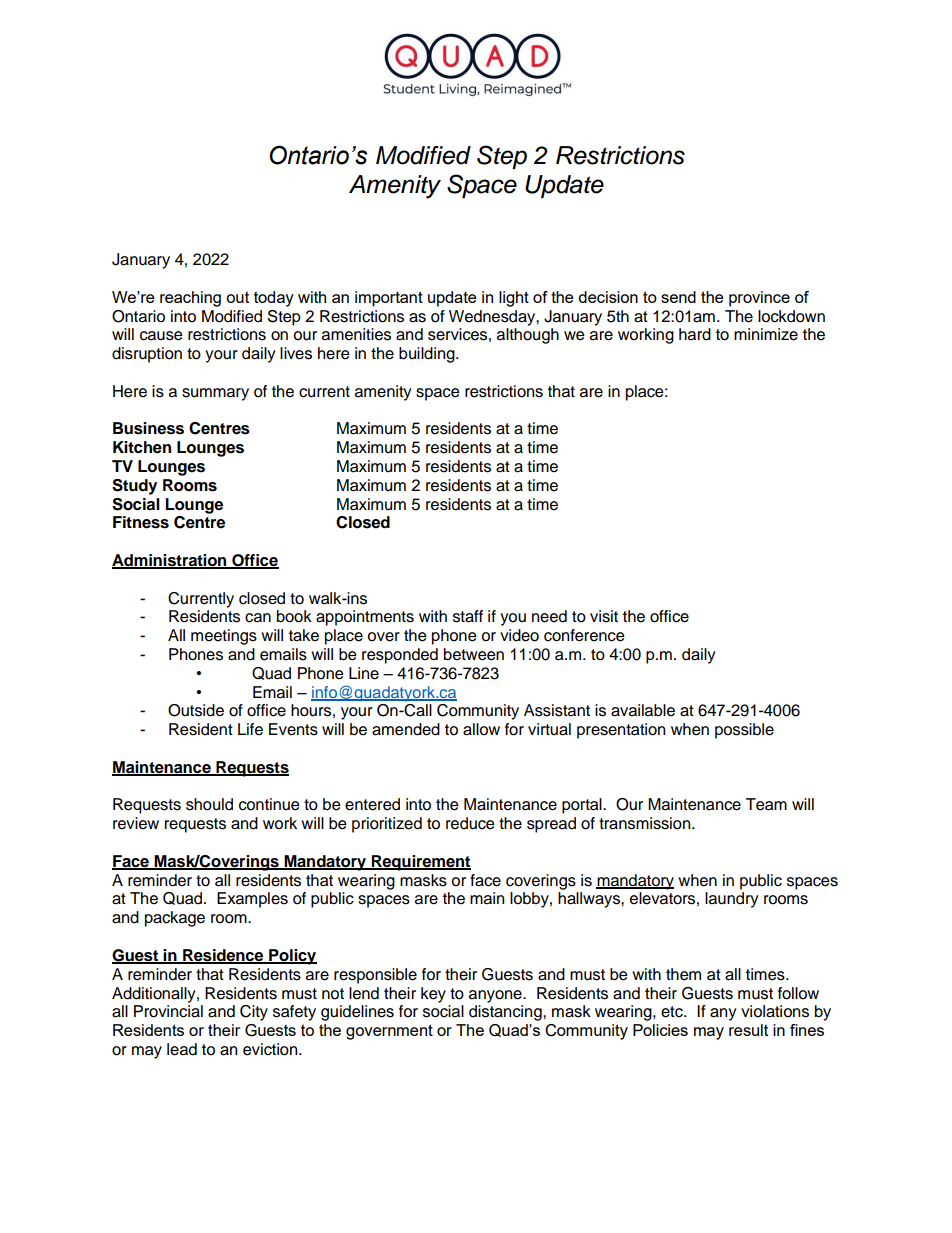 This page has height=1233, width=952. What do you see at coordinates (744, 731) in the page?
I see `possible` at bounding box center [744, 731].
